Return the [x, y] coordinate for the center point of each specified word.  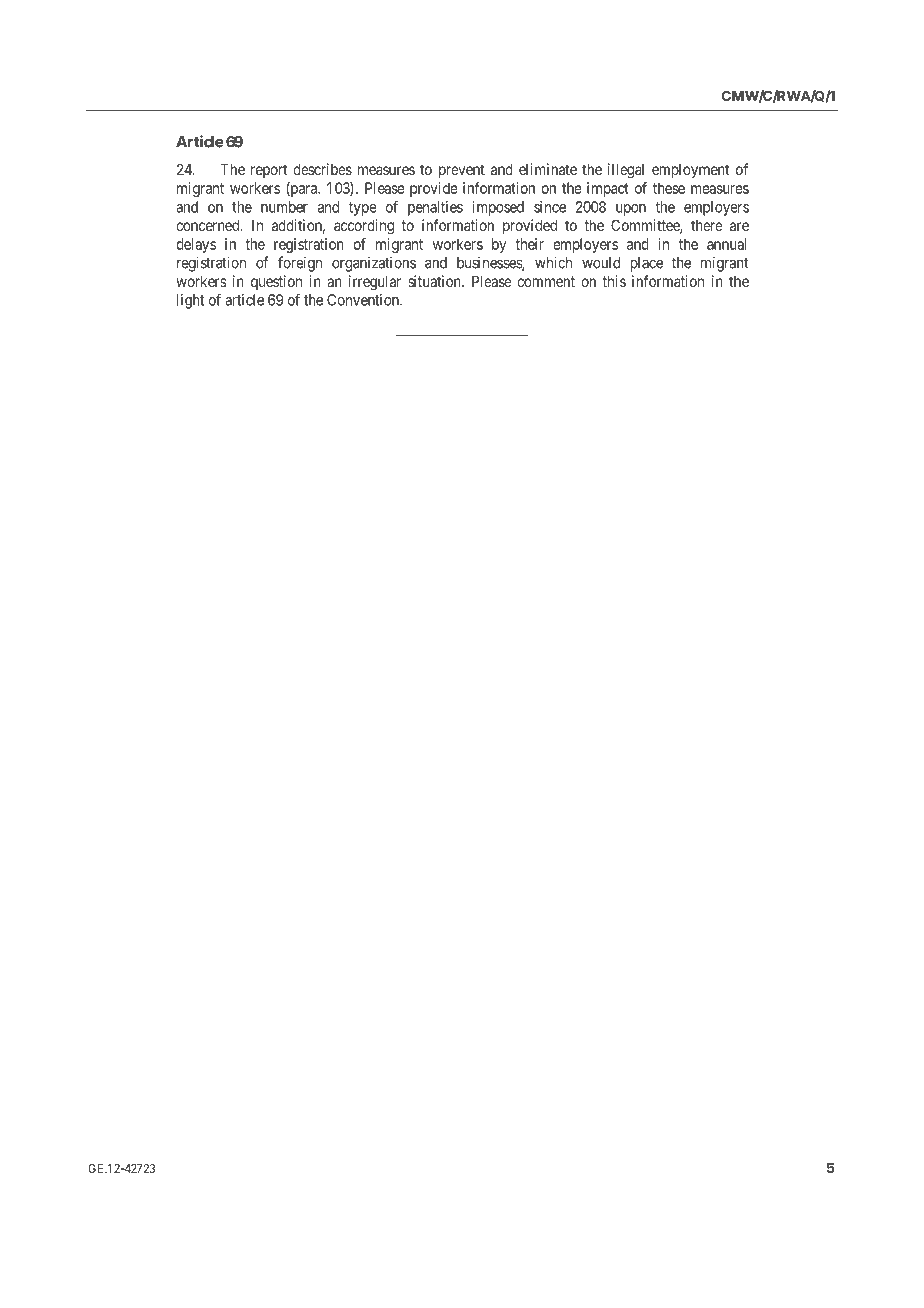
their [529, 244]
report [269, 171]
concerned [209, 225]
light [190, 301]
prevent [462, 171]
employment [690, 171]
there [707, 225]
